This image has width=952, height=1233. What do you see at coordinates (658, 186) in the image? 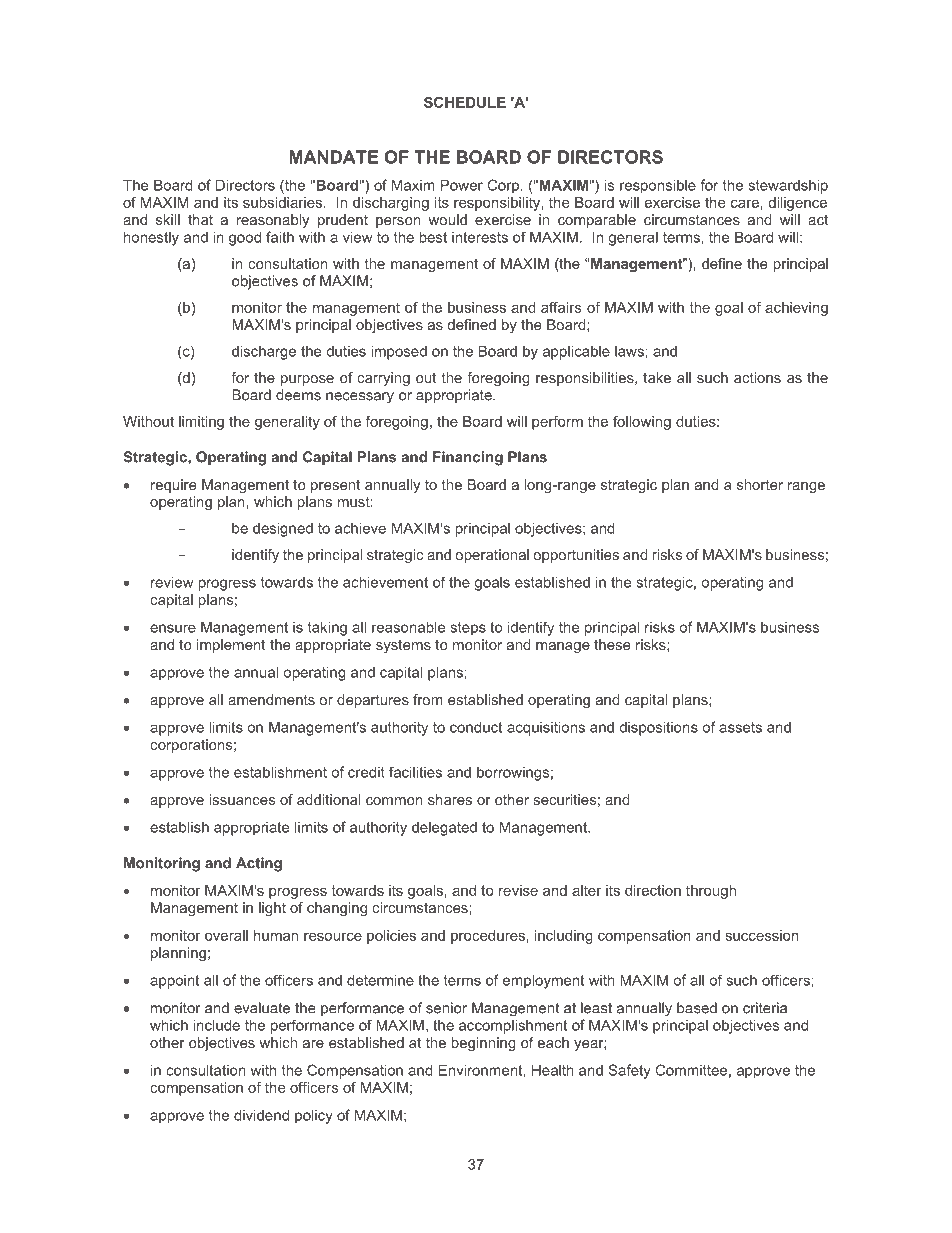
I see `responsible` at bounding box center [658, 186].
